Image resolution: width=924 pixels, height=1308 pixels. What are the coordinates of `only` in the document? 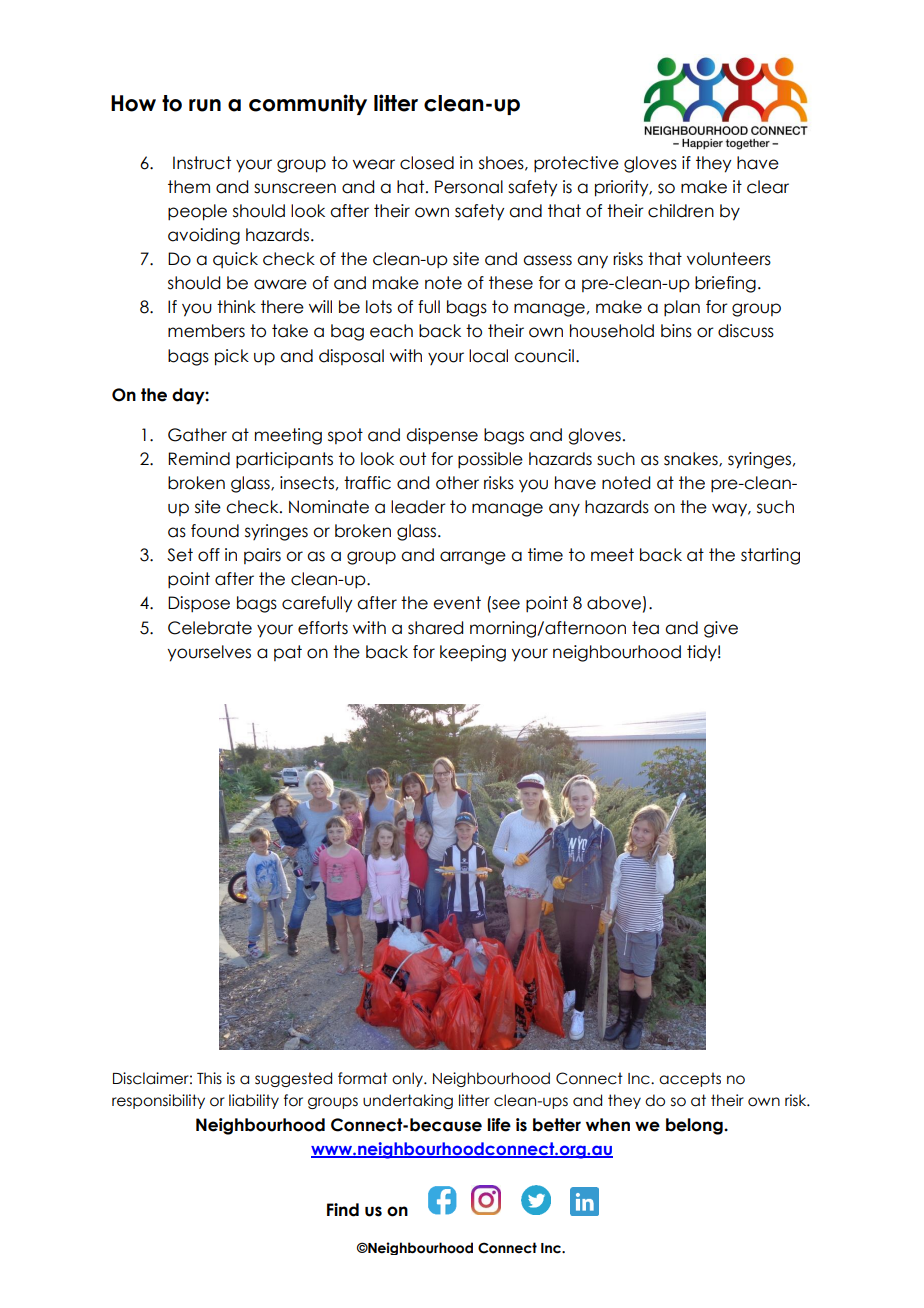 It's located at (408, 1079).
